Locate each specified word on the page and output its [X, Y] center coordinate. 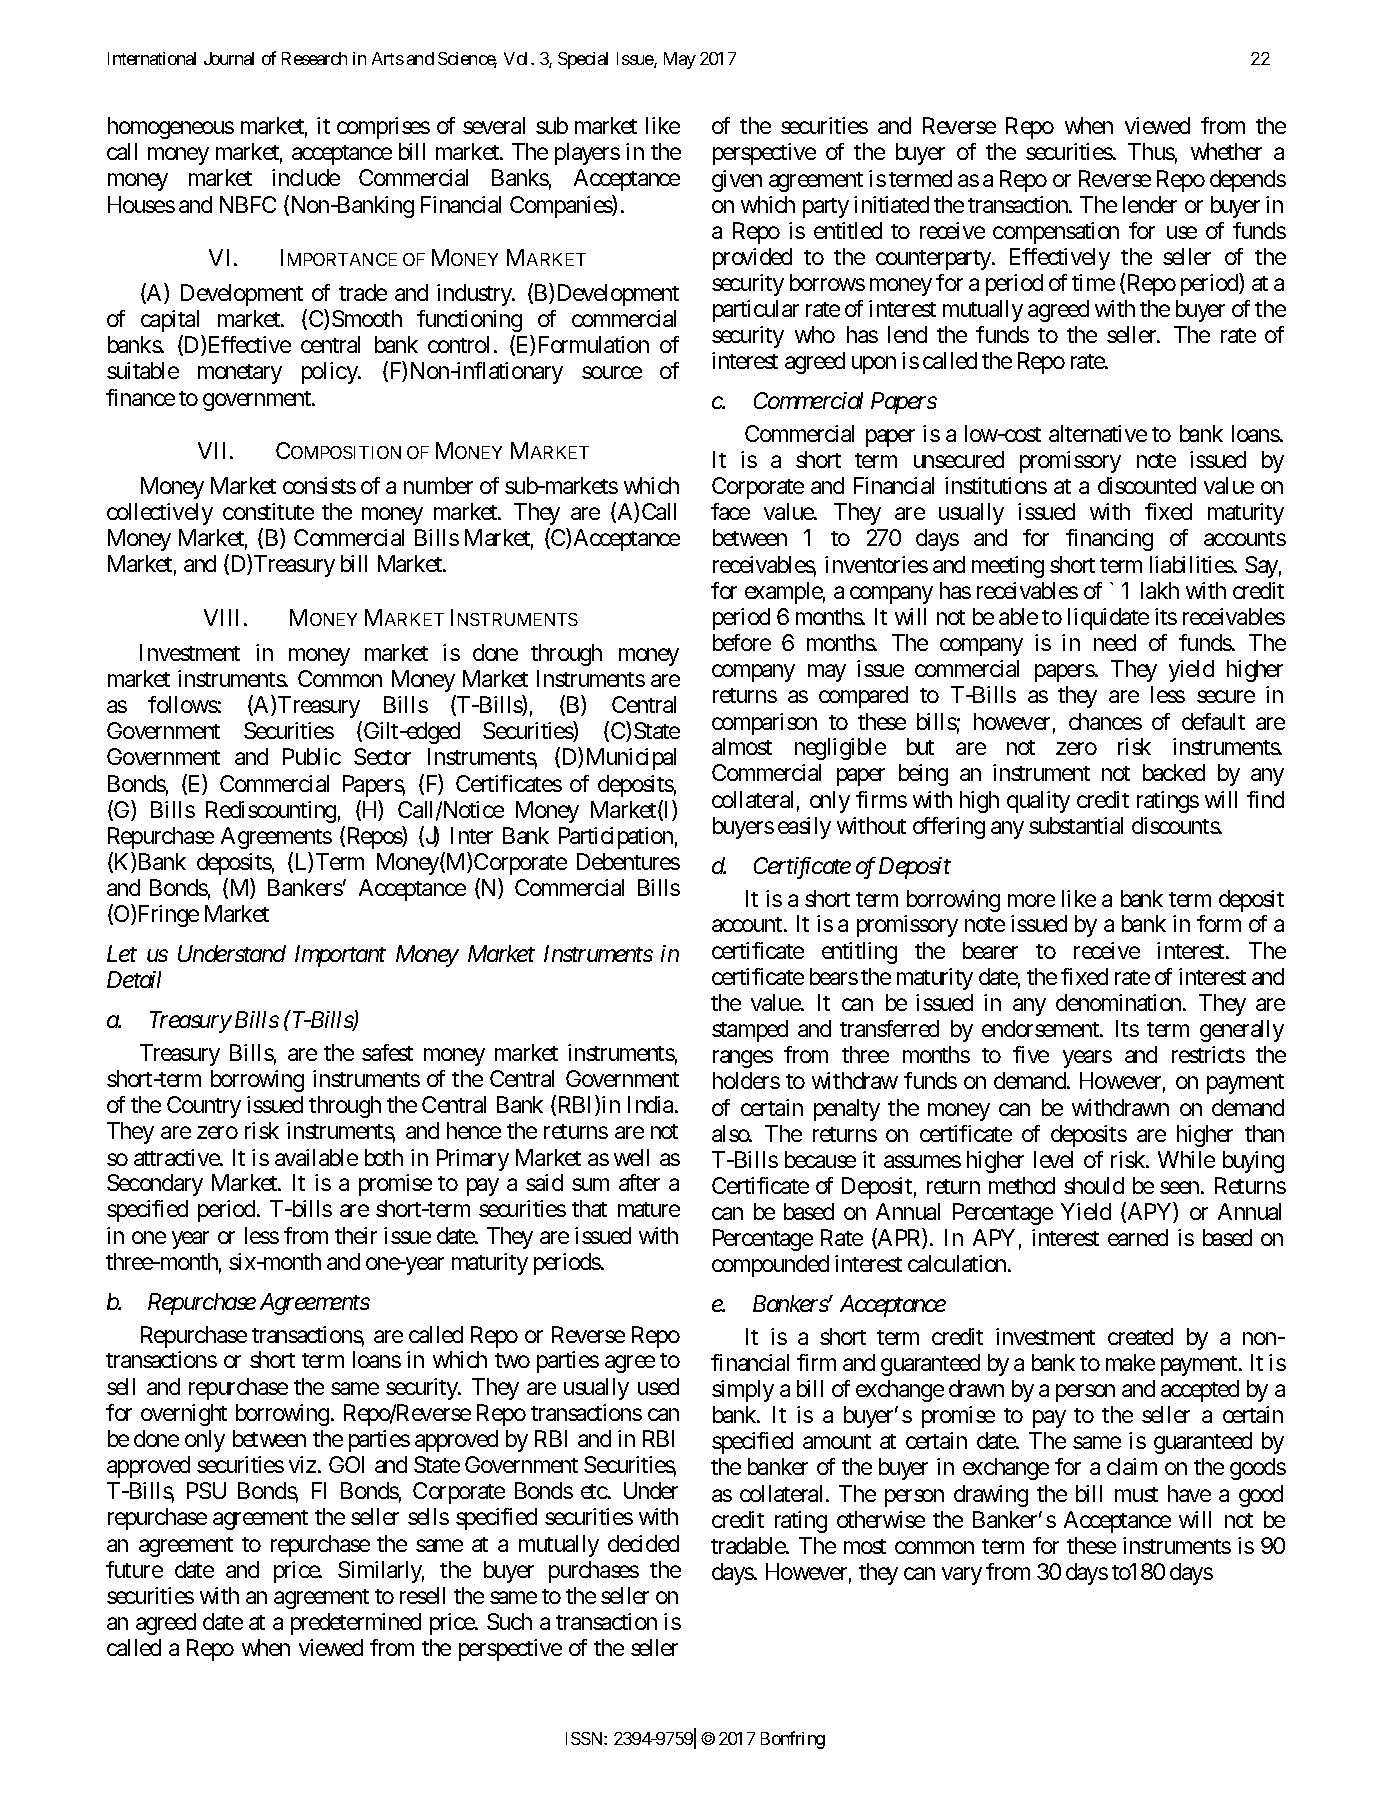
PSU [206, 1490]
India [650, 1104]
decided [643, 1543]
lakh [1160, 590]
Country [204, 1107]
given [737, 181]
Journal [229, 58]
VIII [224, 617]
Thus [1151, 151]
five [1031, 1054]
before [742, 642]
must [1136, 1494]
